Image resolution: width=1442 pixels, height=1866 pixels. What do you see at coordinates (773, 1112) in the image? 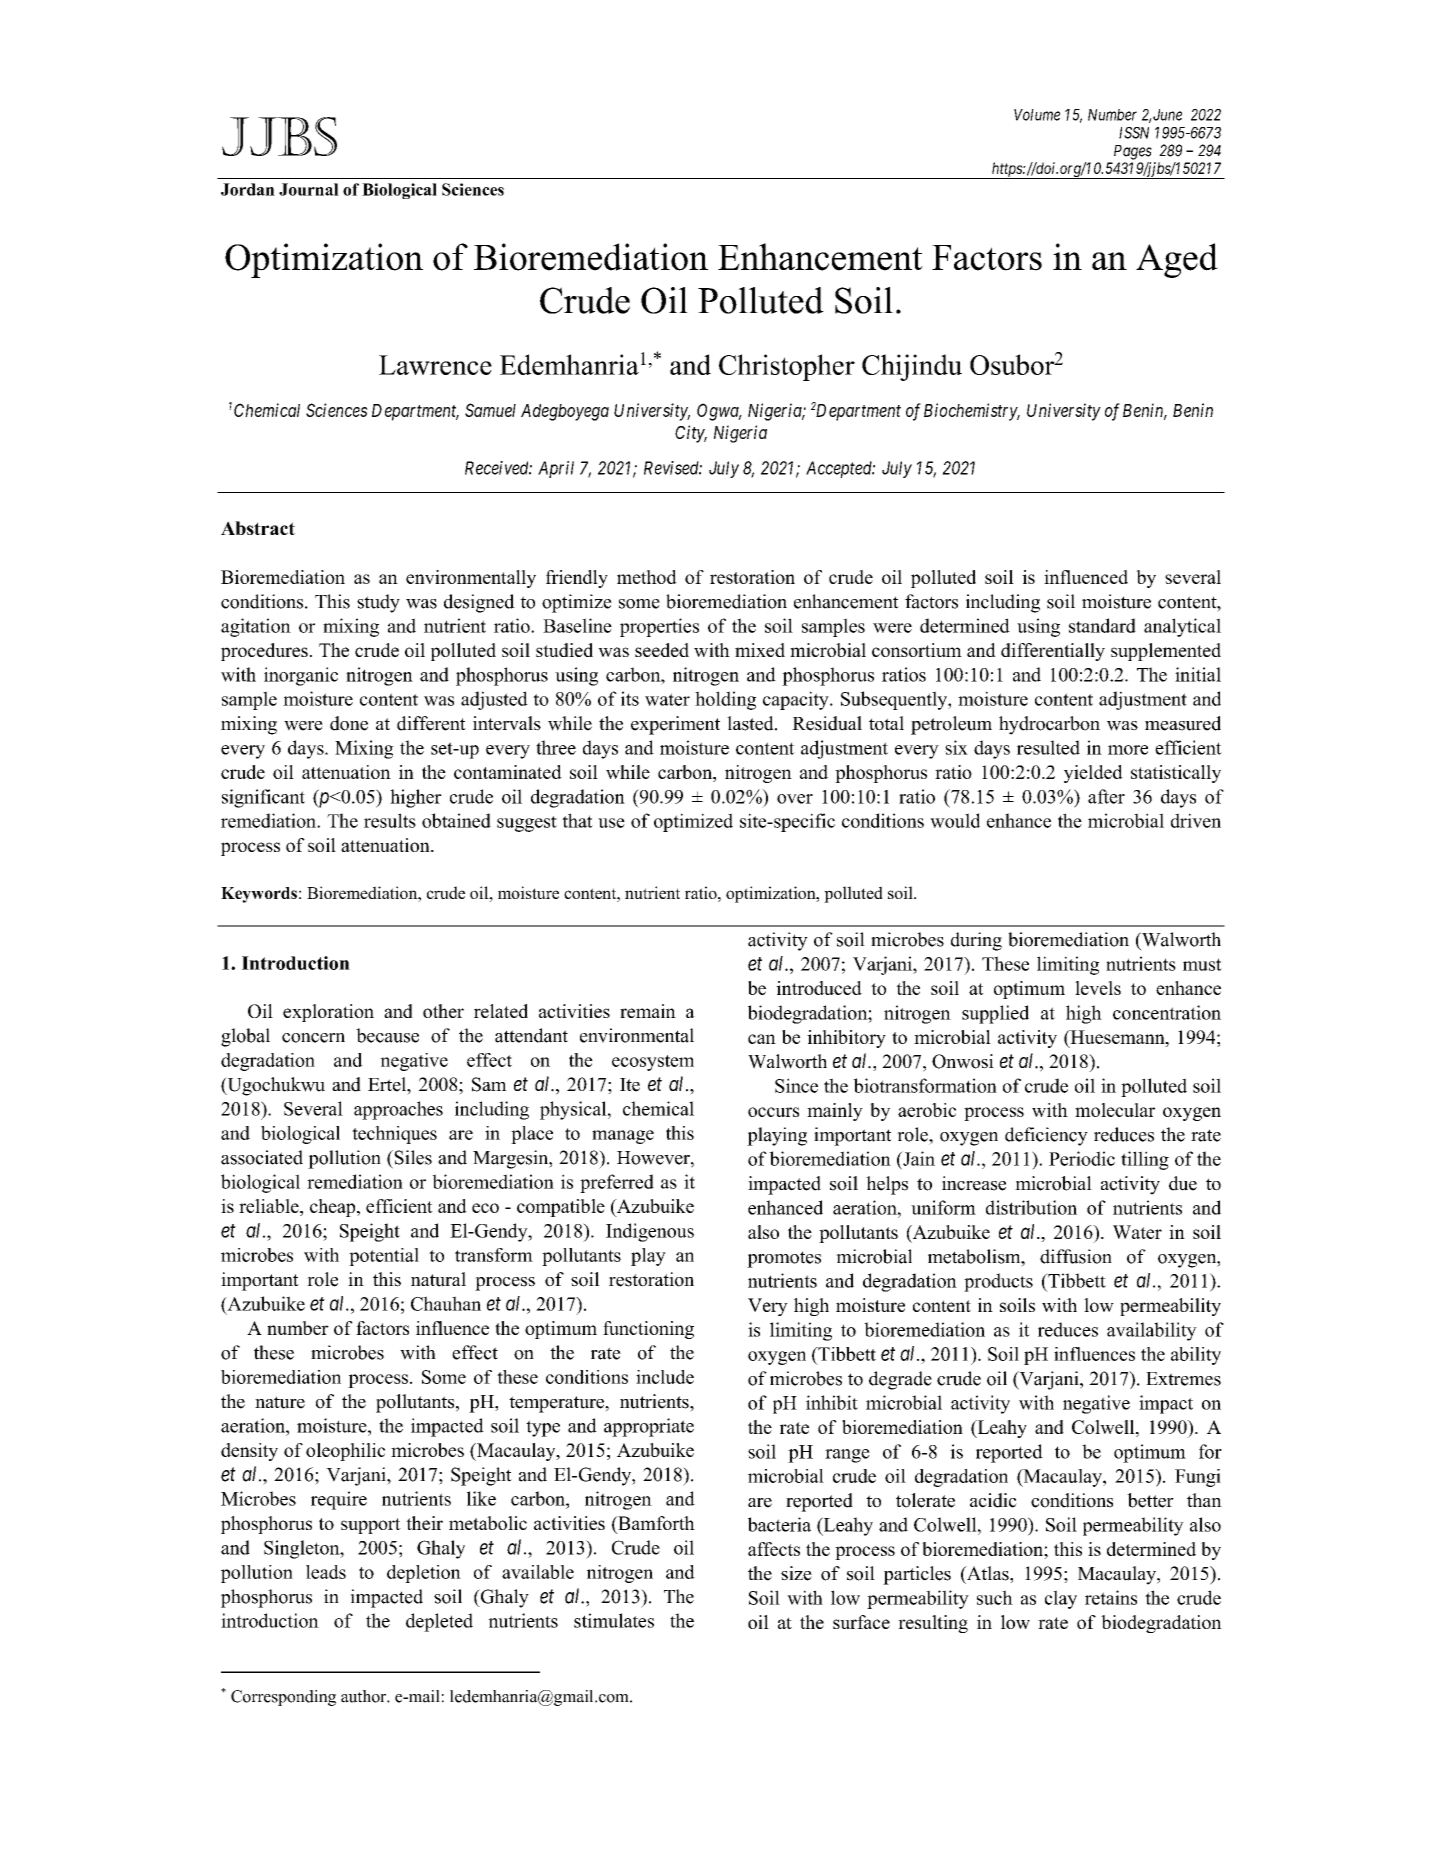
I see `occurs` at bounding box center [773, 1112].
